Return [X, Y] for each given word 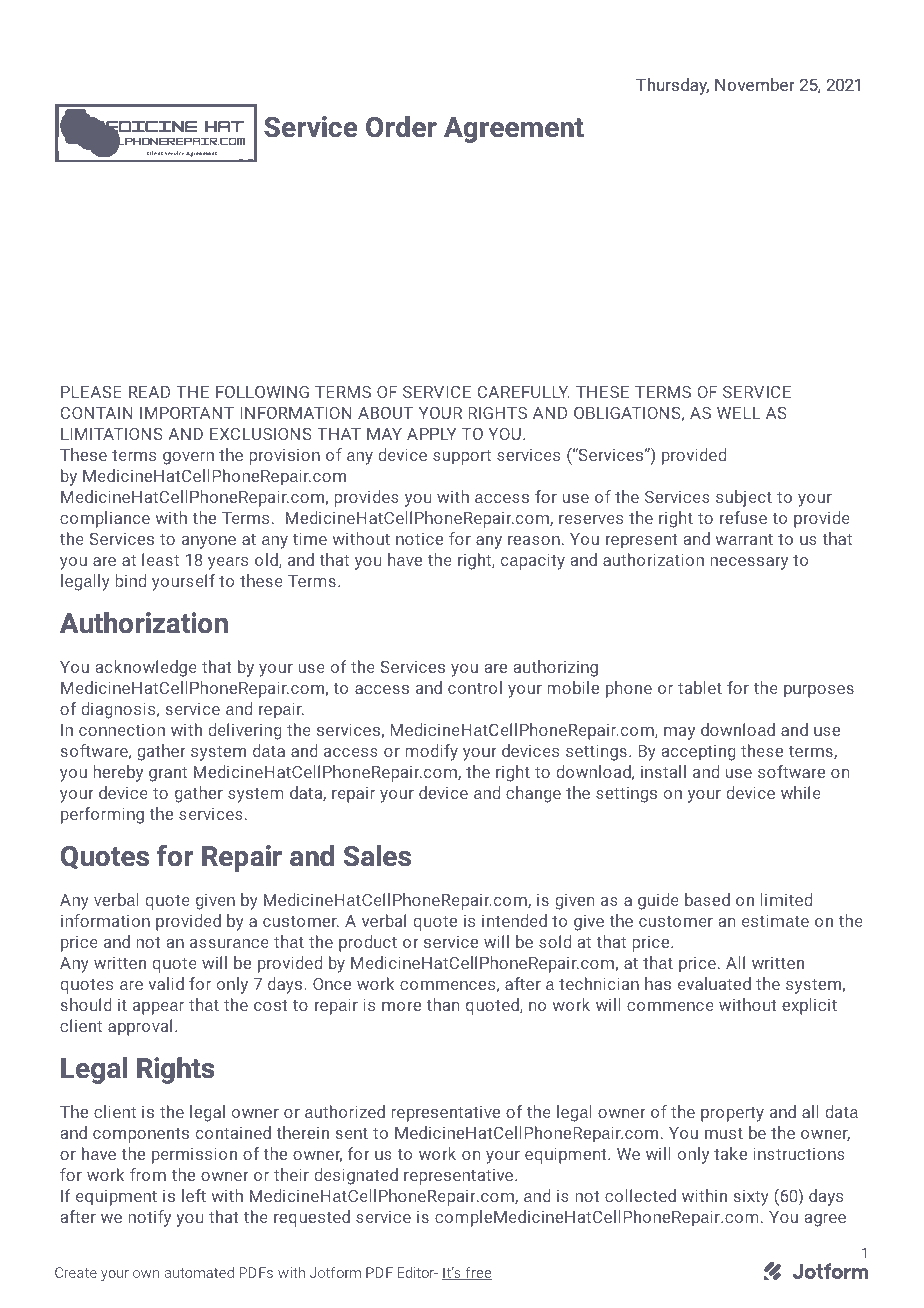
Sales [377, 856]
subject [744, 498]
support [462, 457]
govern [188, 458]
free [477, 1273]
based [707, 899]
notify [149, 1218]
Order [401, 127]
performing [102, 815]
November [755, 84]
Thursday [672, 86]
